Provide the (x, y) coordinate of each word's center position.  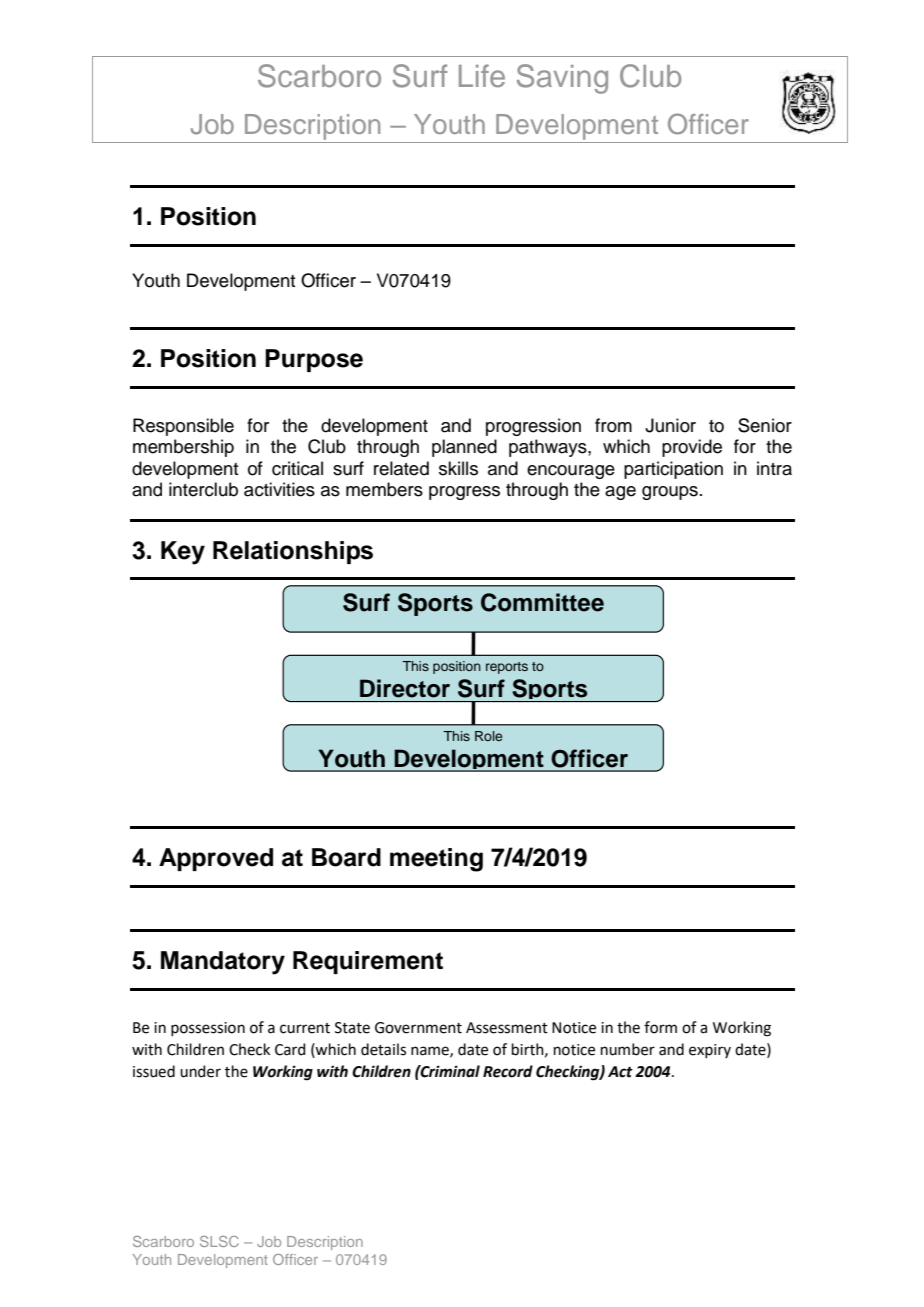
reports (507, 668)
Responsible (183, 427)
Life (482, 75)
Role (488, 736)
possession (208, 1029)
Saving (562, 79)
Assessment (507, 1028)
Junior (670, 425)
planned (464, 448)
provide (692, 448)
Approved (216, 859)
